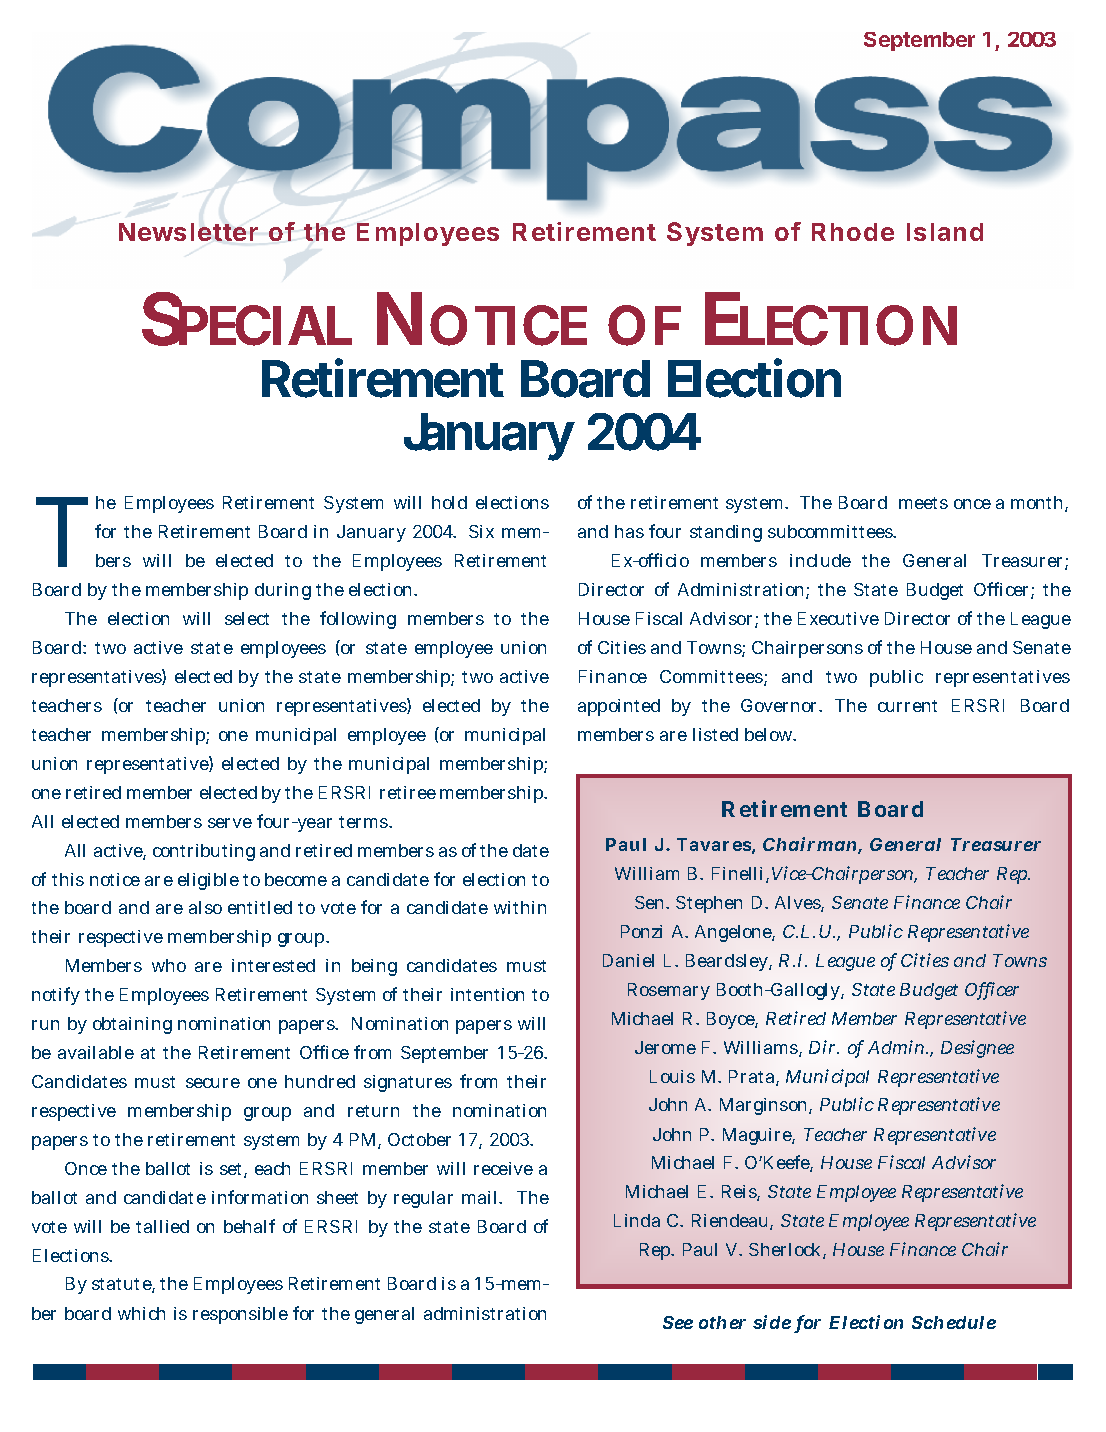  Describe the element at coordinates (188, 232) in the page. I see `Newsletter` at that location.
